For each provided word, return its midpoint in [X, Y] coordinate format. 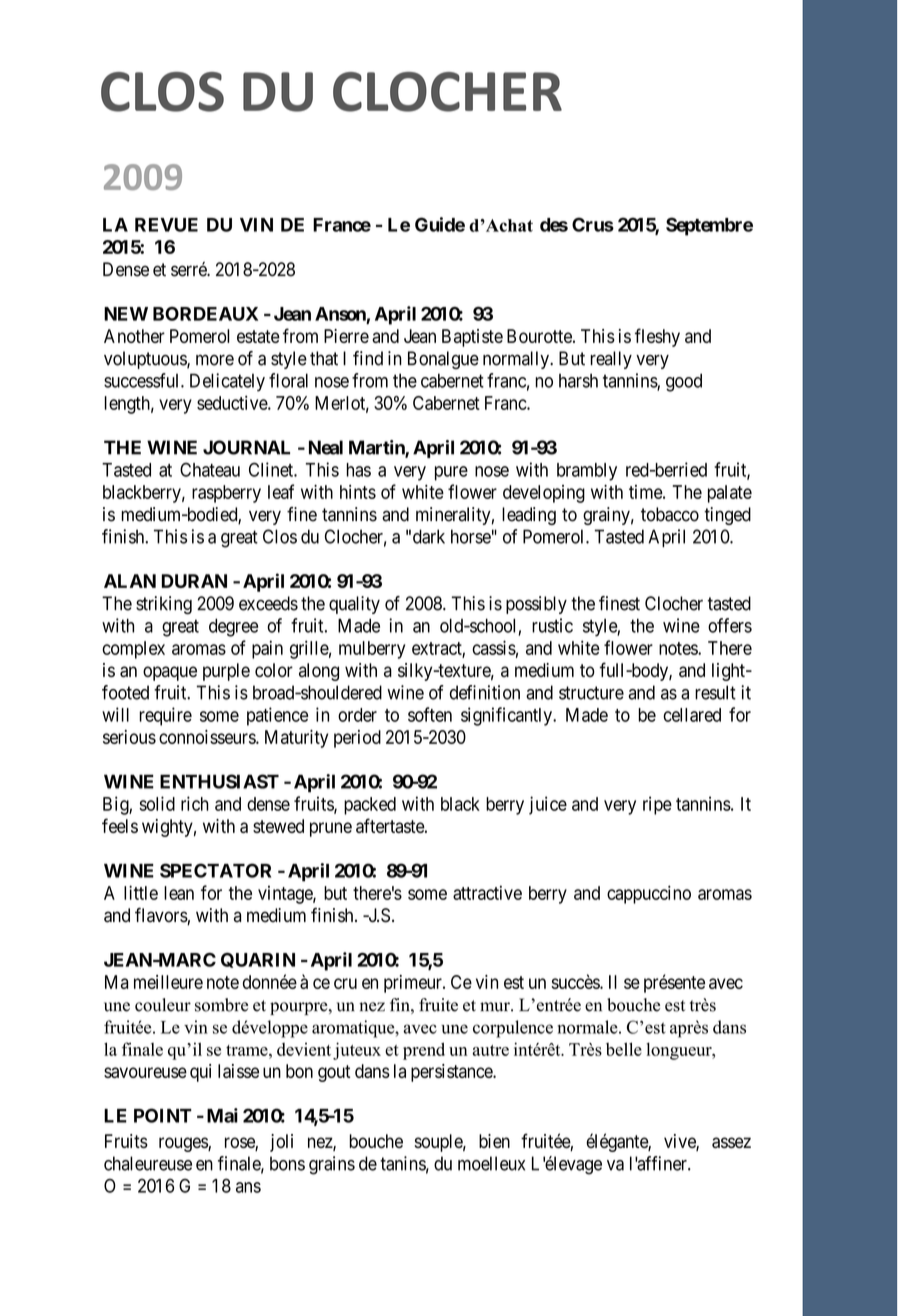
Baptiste [472, 338]
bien [494, 1141]
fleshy [657, 337]
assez [731, 1142]
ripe [657, 805]
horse [471, 536]
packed [370, 806]
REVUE [166, 225]
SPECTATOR [215, 870]
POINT [163, 1115]
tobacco [670, 514]
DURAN [194, 581]
